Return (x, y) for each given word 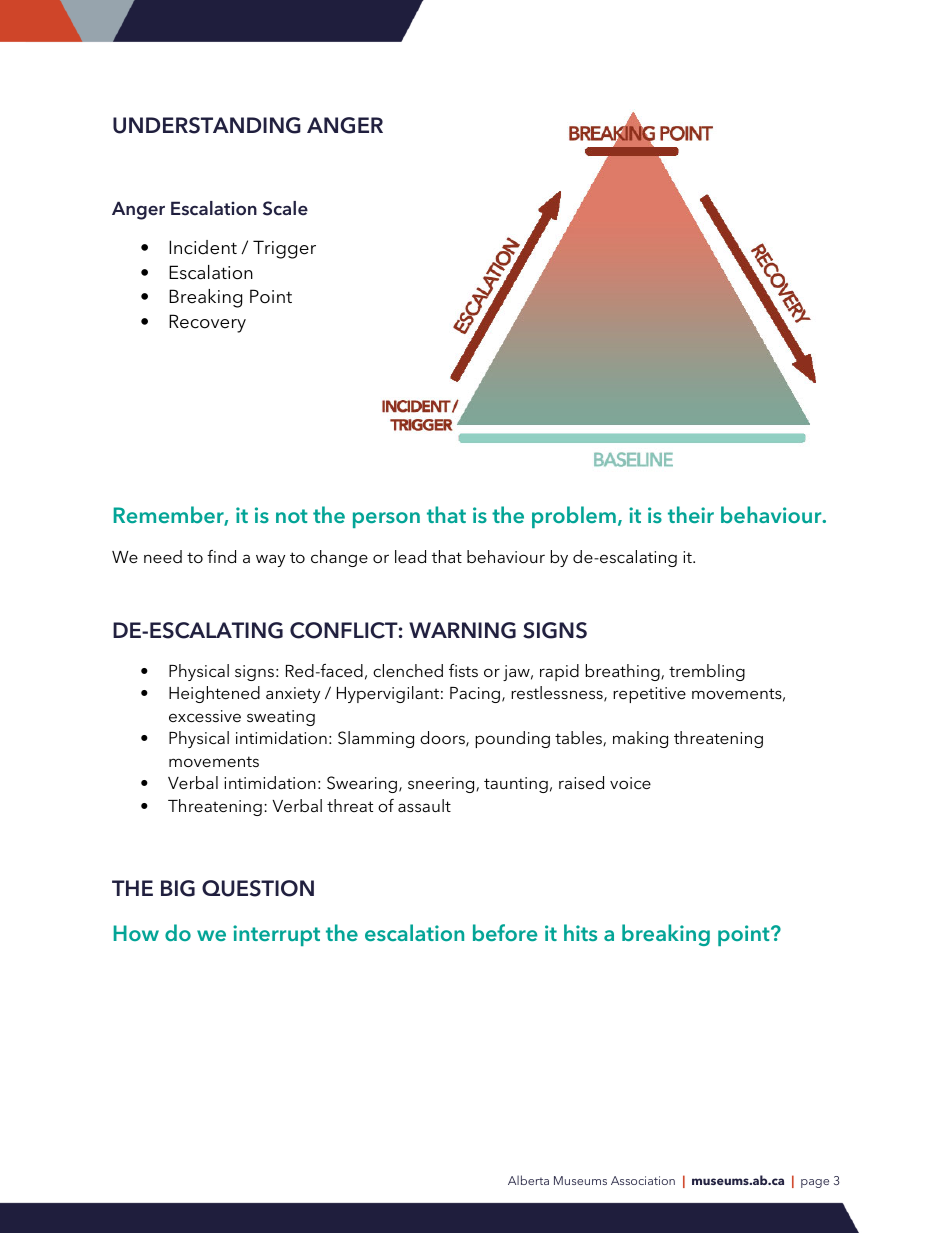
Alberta (528, 1180)
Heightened (214, 694)
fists (463, 670)
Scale (285, 208)
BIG (178, 888)
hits (580, 932)
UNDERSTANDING (207, 125)
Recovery (207, 323)
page (815, 1183)
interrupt (276, 935)
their (691, 514)
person (386, 520)
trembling (707, 672)
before (505, 932)
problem (574, 517)
